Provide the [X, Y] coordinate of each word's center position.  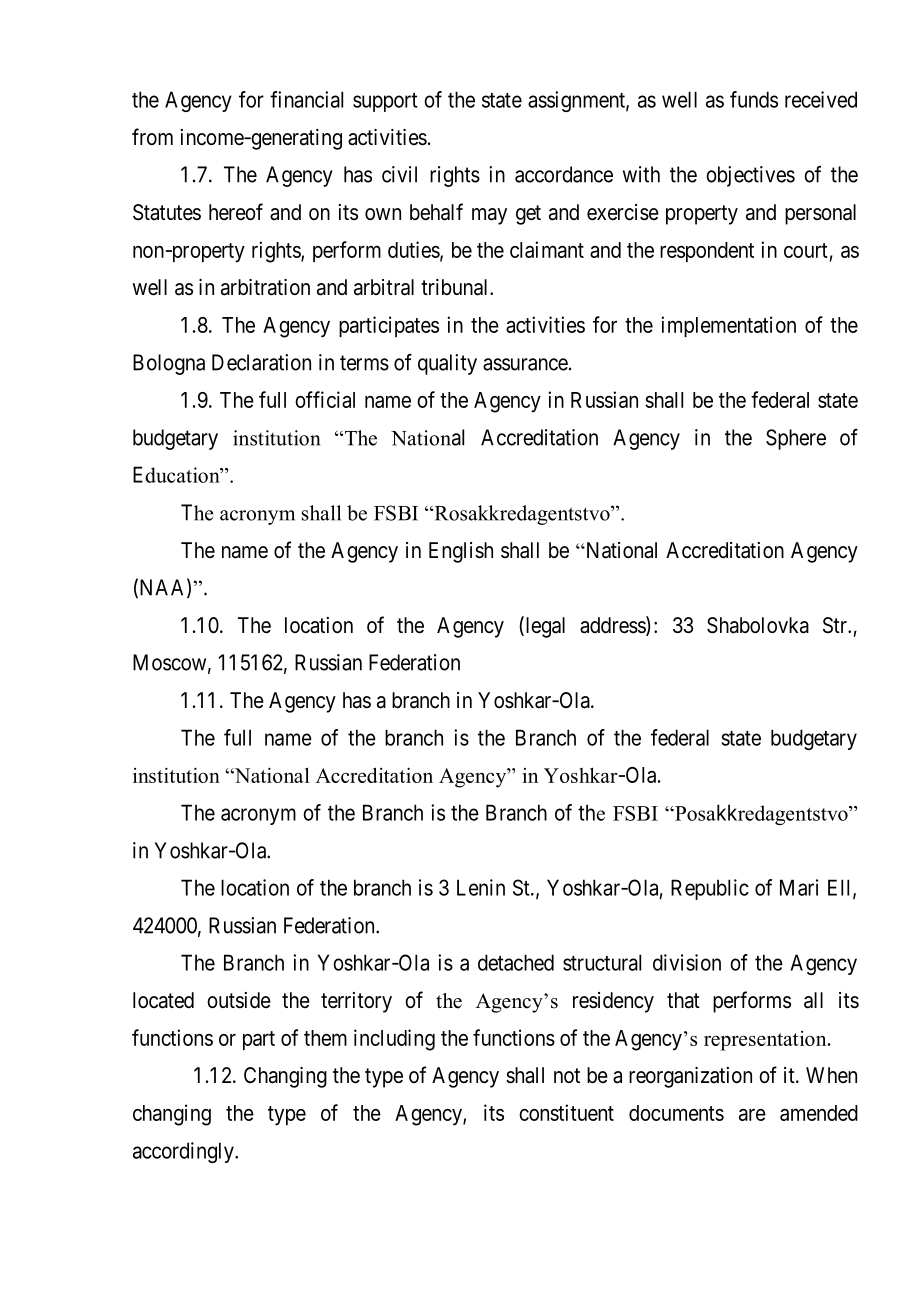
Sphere [796, 439]
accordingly [184, 1152]
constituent [566, 1112]
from [152, 136]
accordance [564, 174]
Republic [710, 889]
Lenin [481, 887]
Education [177, 474]
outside [239, 1000]
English [461, 552]
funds [754, 99]
